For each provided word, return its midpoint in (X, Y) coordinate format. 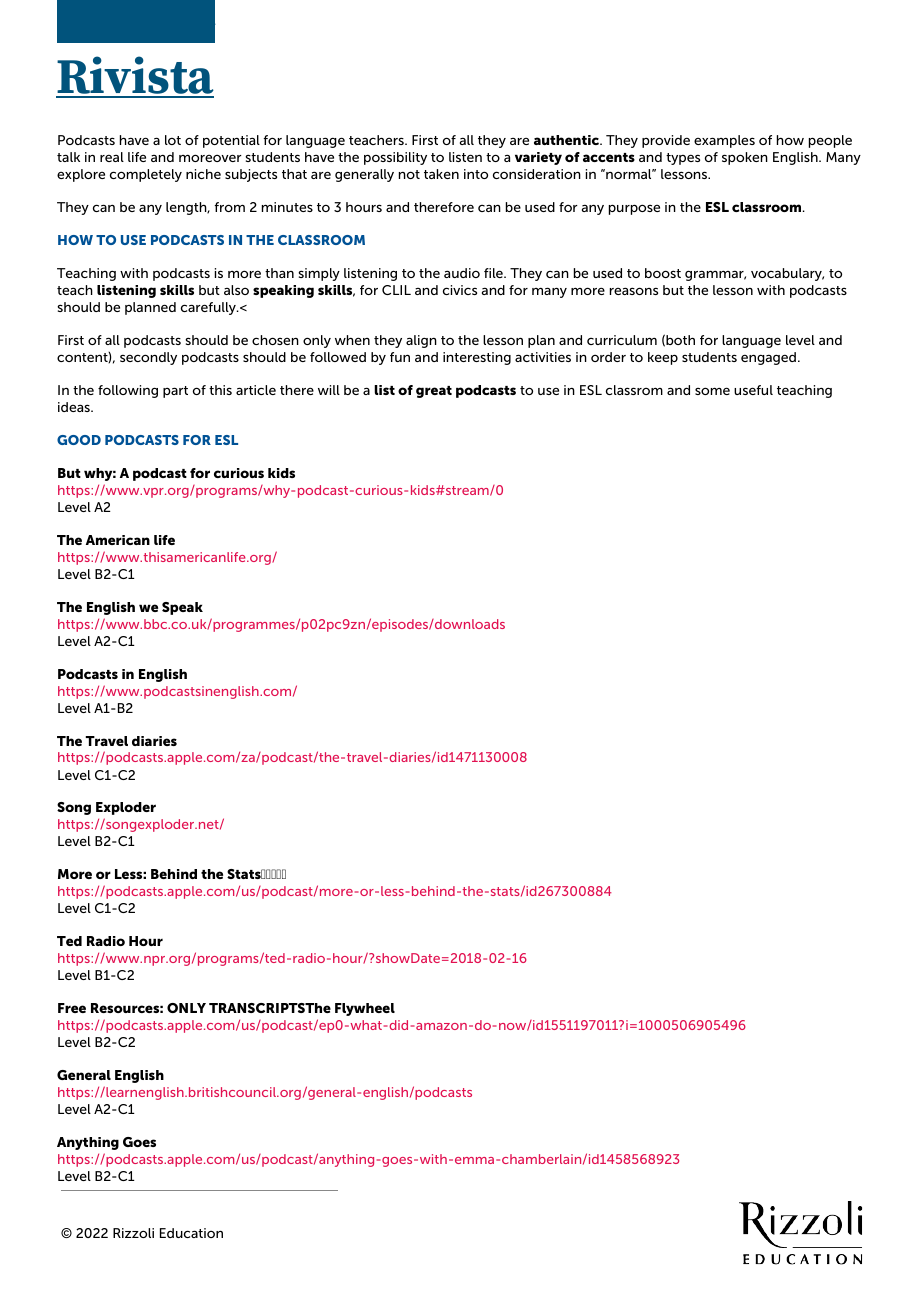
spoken (745, 158)
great (434, 392)
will (329, 390)
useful (753, 390)
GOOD (79, 440)
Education (191, 1233)
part (175, 392)
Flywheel (365, 1009)
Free (72, 1008)
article (256, 390)
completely (146, 175)
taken (441, 174)
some (712, 391)
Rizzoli (133, 1233)
